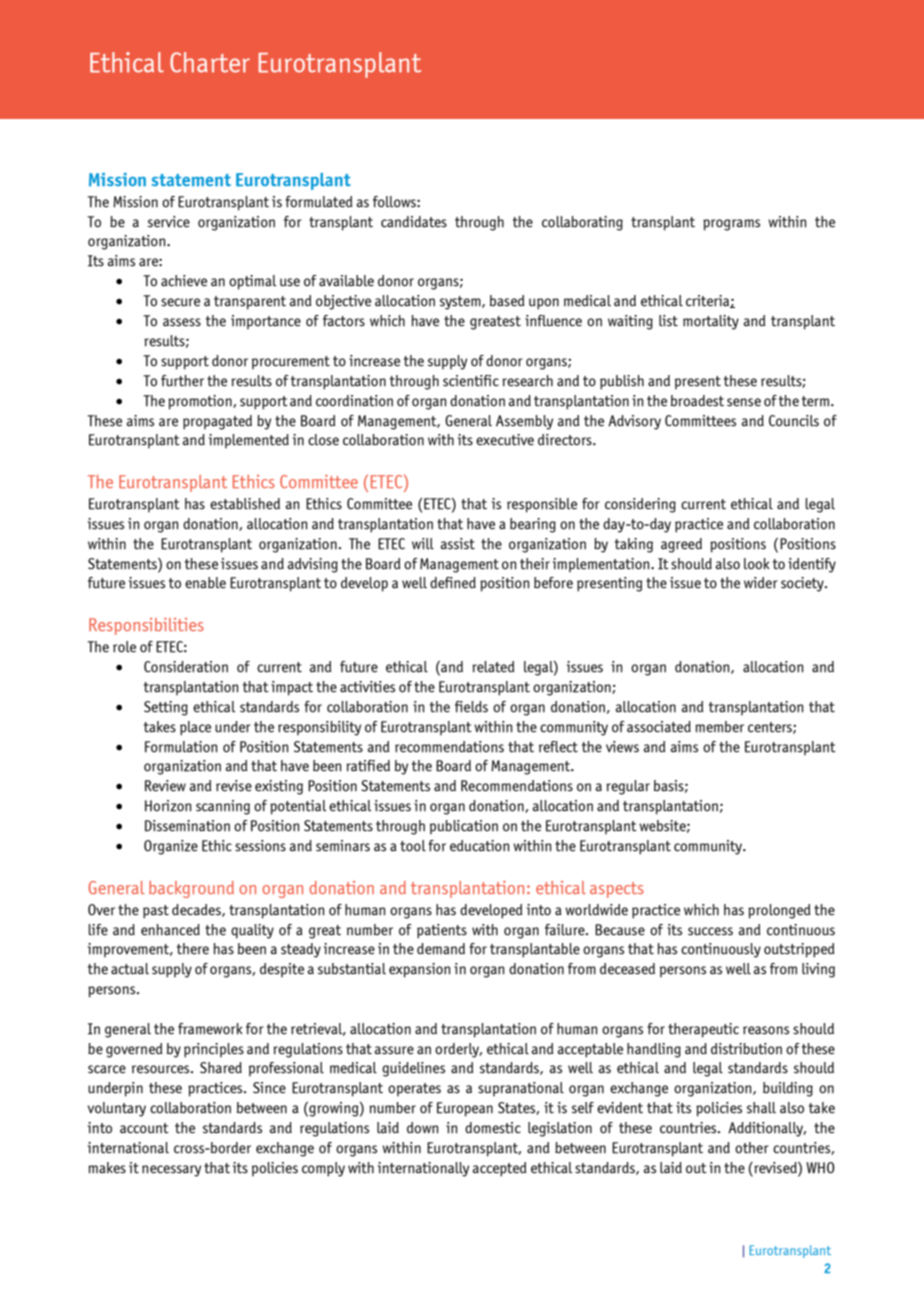 Image resolution: width=924 pixels, height=1308 pixels. I want to click on education, so click(480, 846).
